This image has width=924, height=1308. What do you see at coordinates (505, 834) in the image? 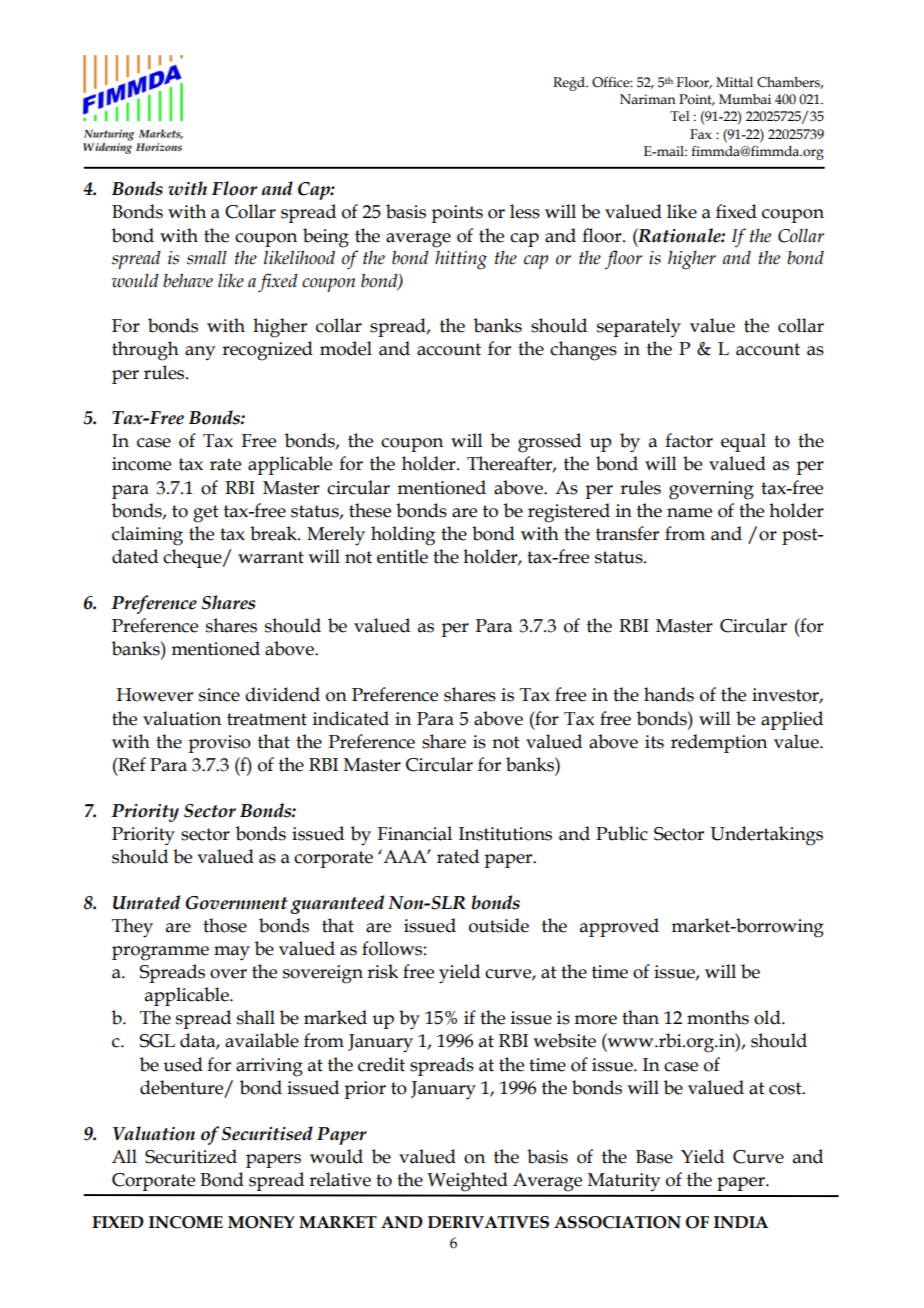
I see `Institutions` at bounding box center [505, 834].
